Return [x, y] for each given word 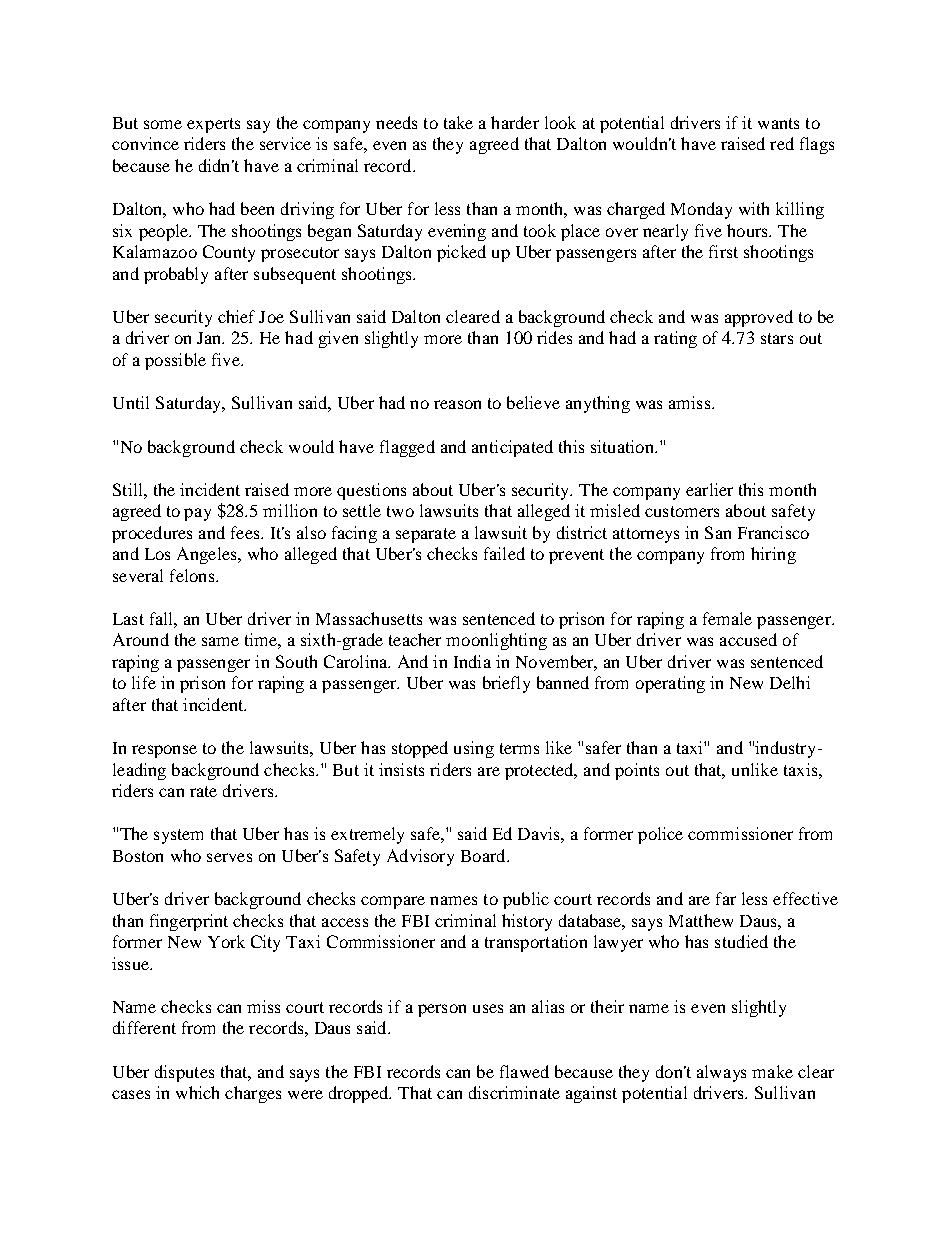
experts [213, 125]
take [458, 122]
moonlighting [496, 641]
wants [778, 123]
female [727, 618]
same [220, 641]
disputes [184, 1073]
